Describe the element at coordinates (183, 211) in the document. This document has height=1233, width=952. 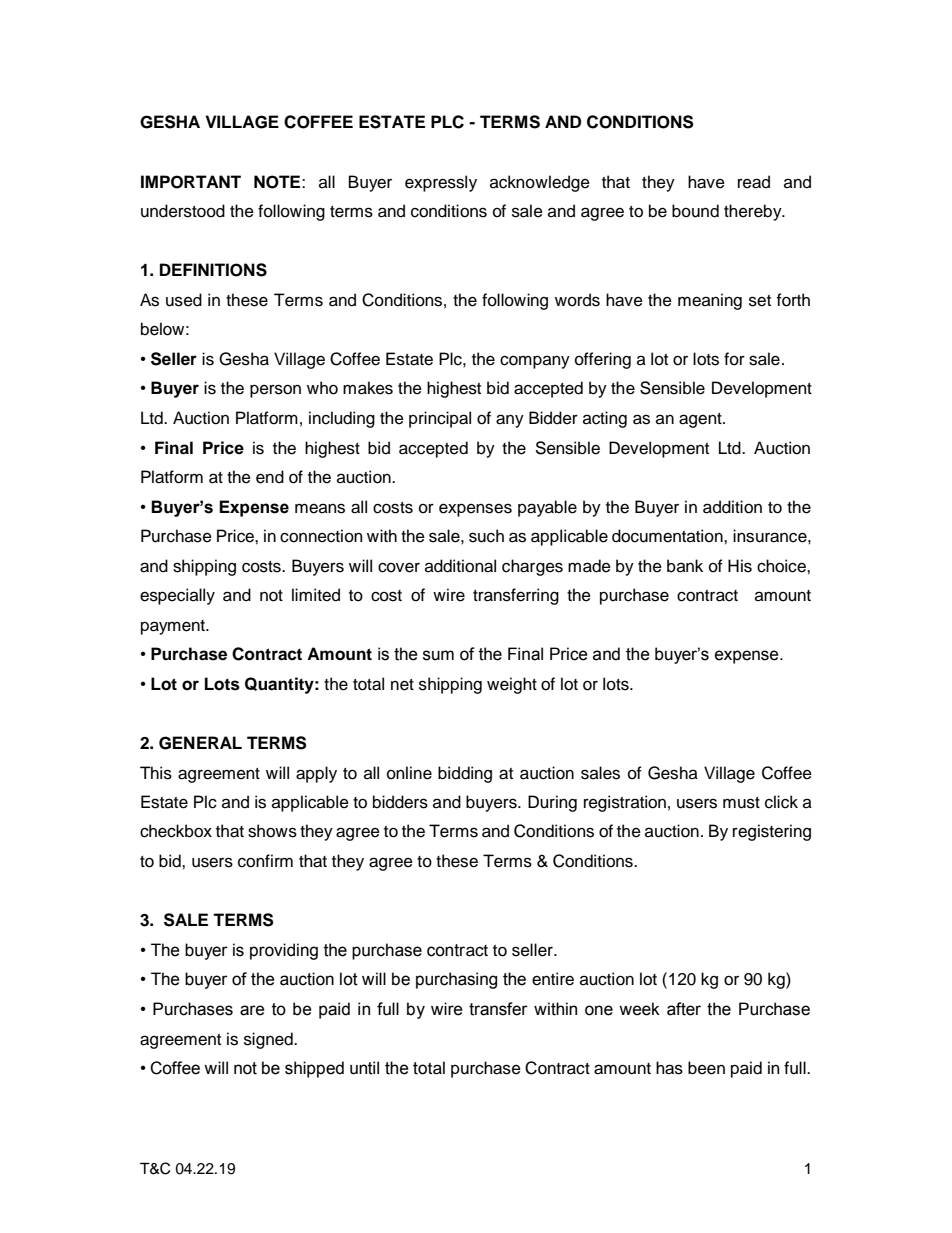
I see `understood` at that location.
